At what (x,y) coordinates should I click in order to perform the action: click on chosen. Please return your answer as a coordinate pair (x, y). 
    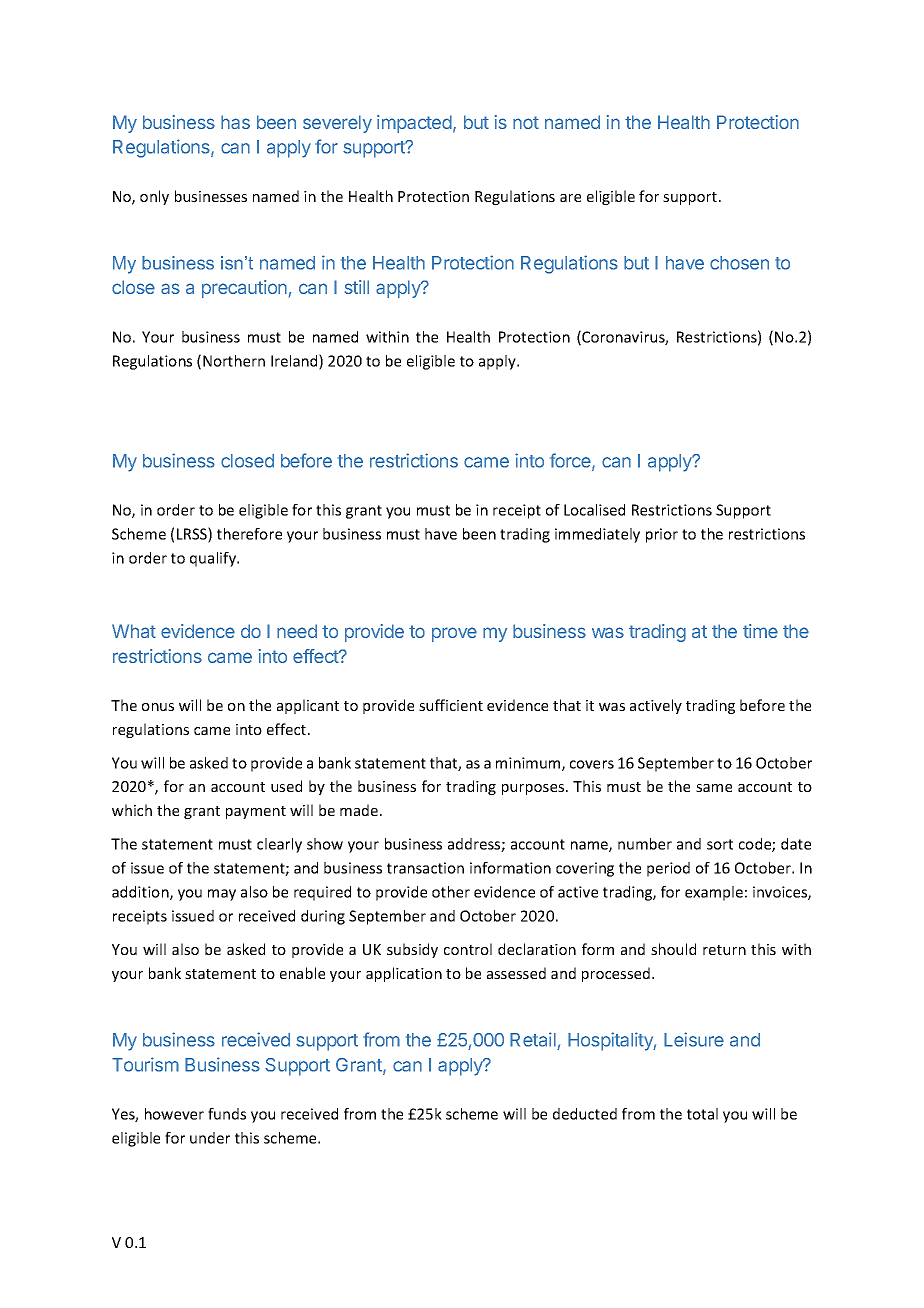
    Looking at the image, I should click on (739, 263).
